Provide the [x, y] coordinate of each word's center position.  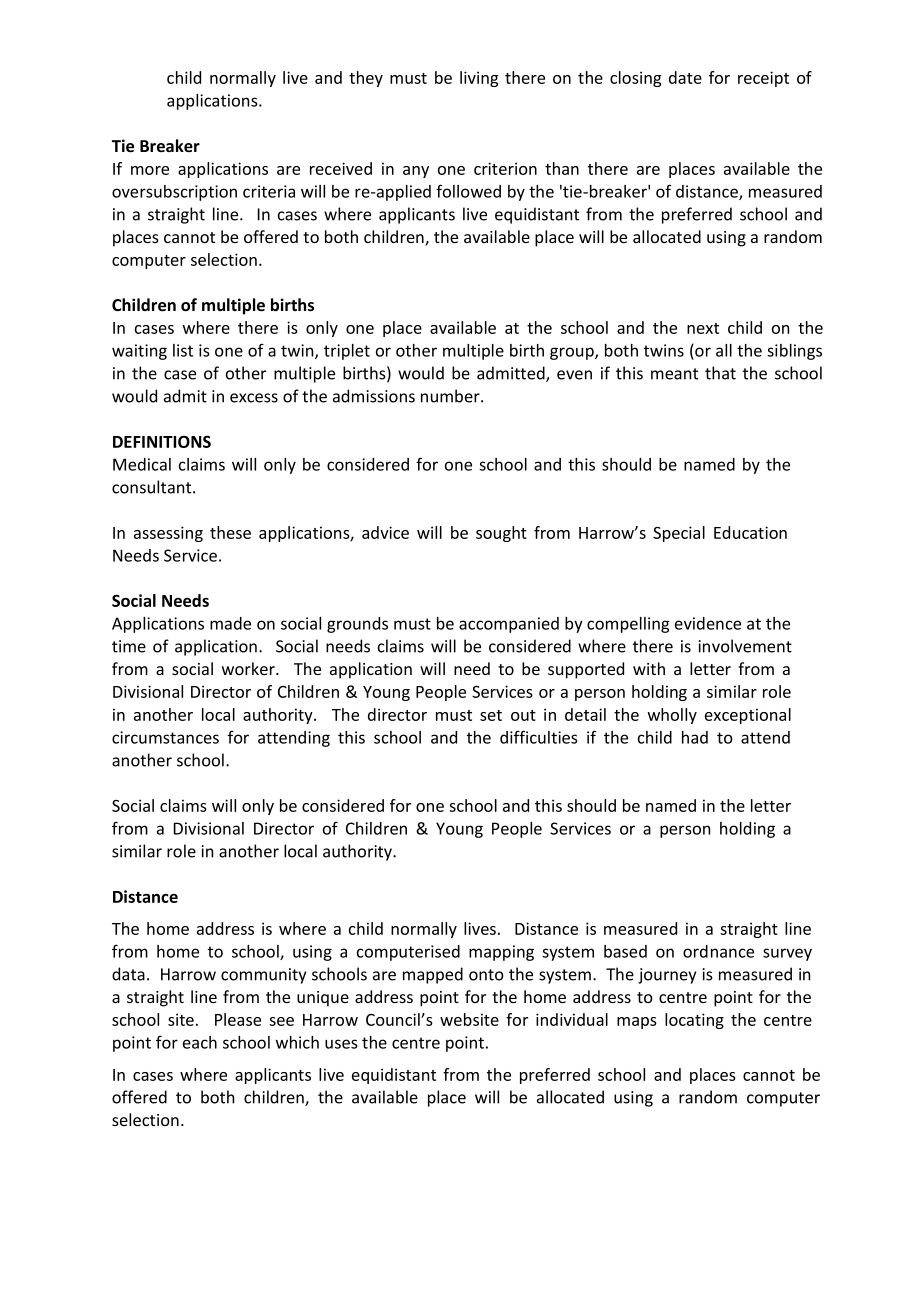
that [720, 373]
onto [486, 975]
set [491, 715]
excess [254, 398]
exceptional [748, 716]
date [685, 77]
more [150, 170]
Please [238, 1019]
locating [694, 1021]
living [479, 79]
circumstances [165, 737]
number [451, 396]
